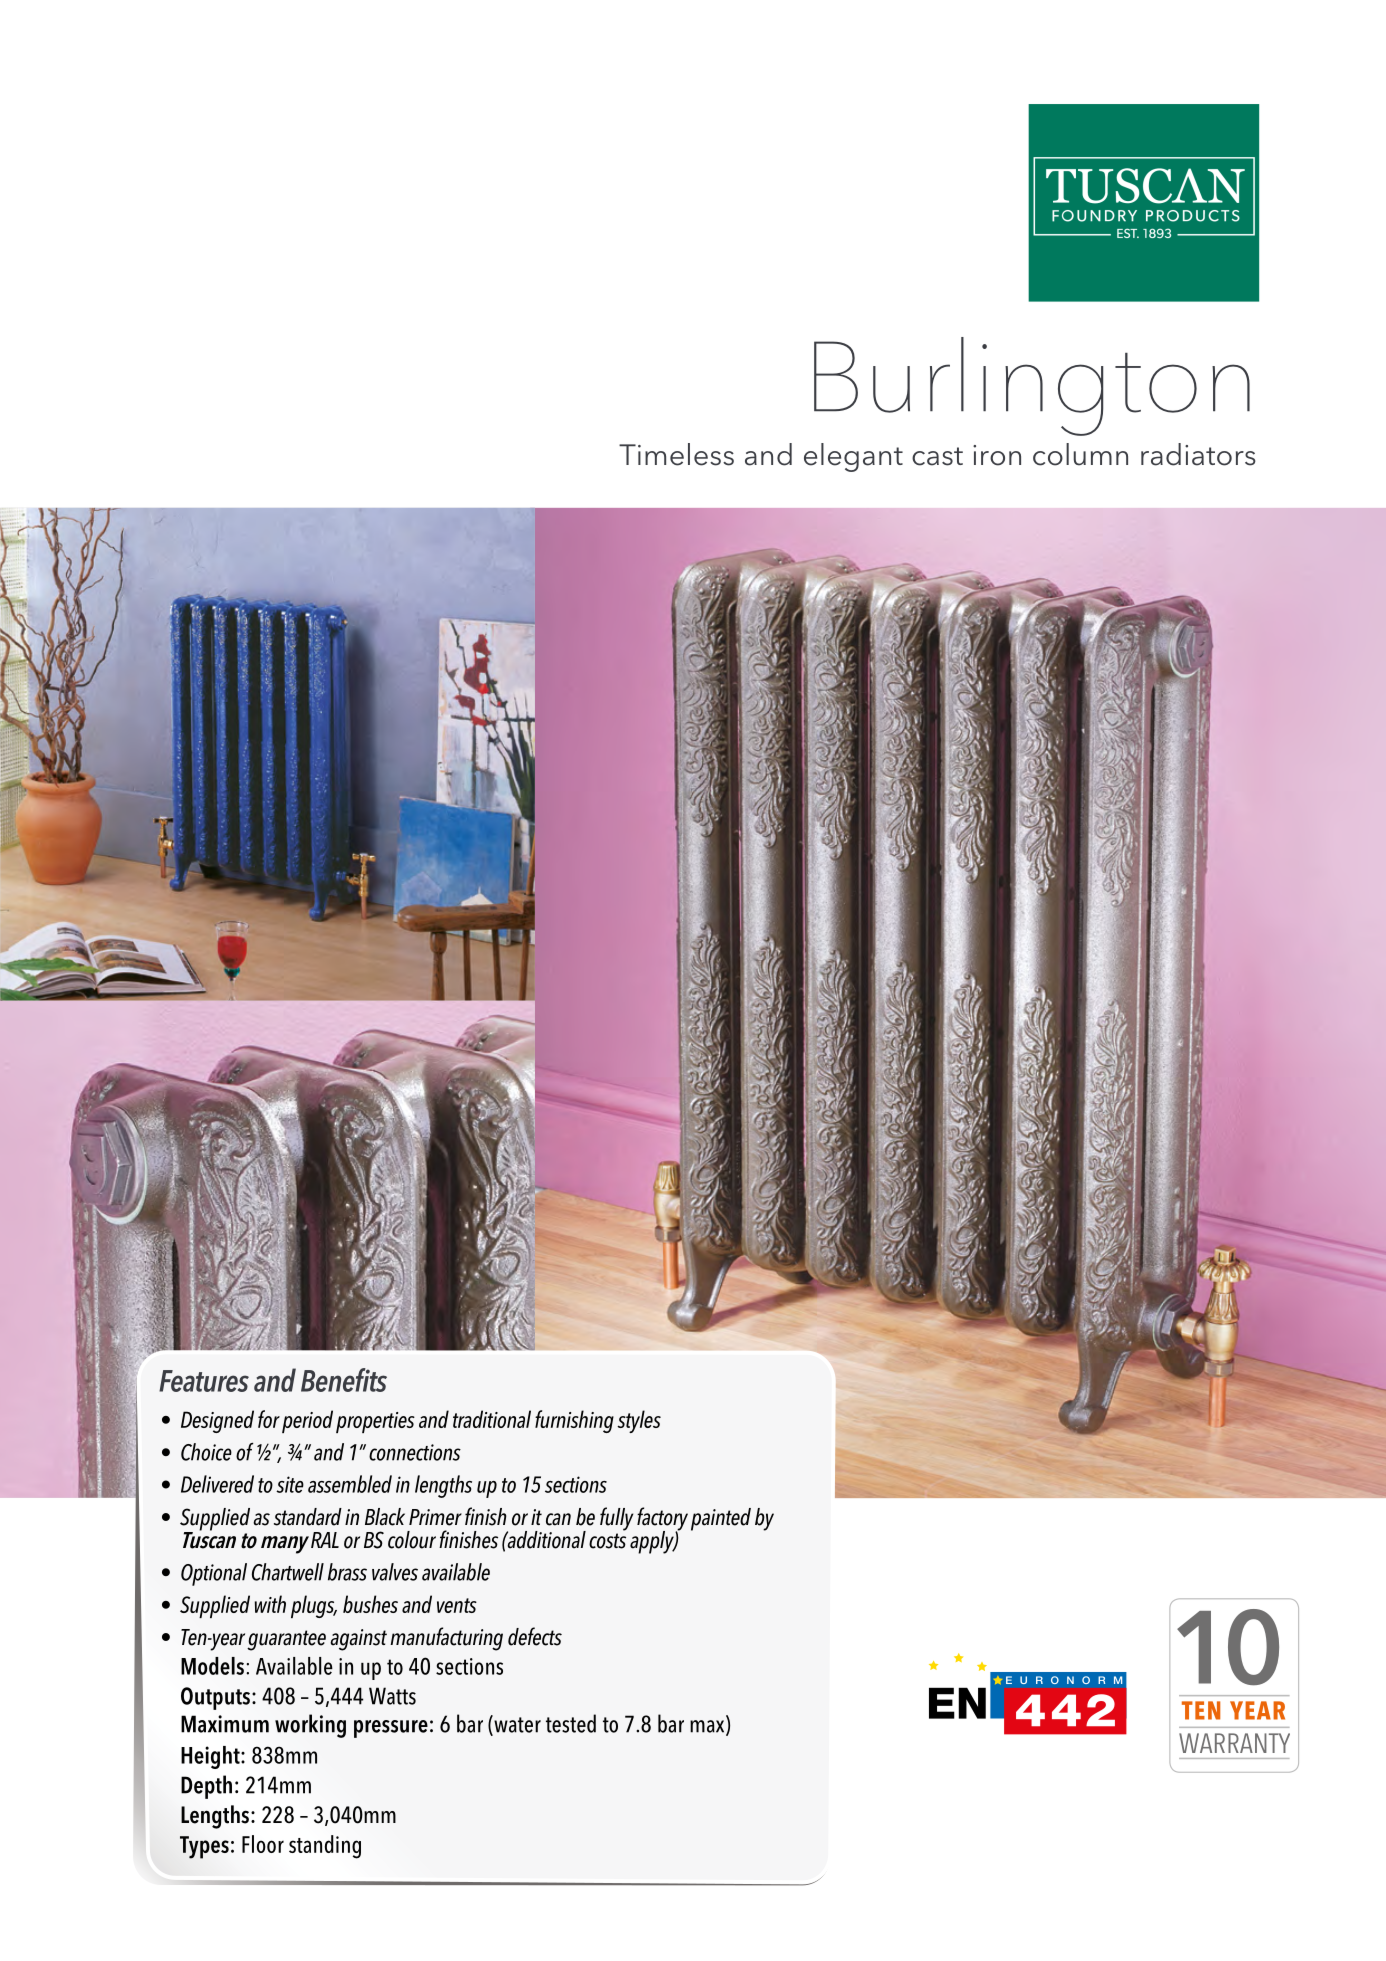 This document has width=1386, height=1961. Describe the element at coordinates (325, 1540) in the document. I see `RAL` at that location.
